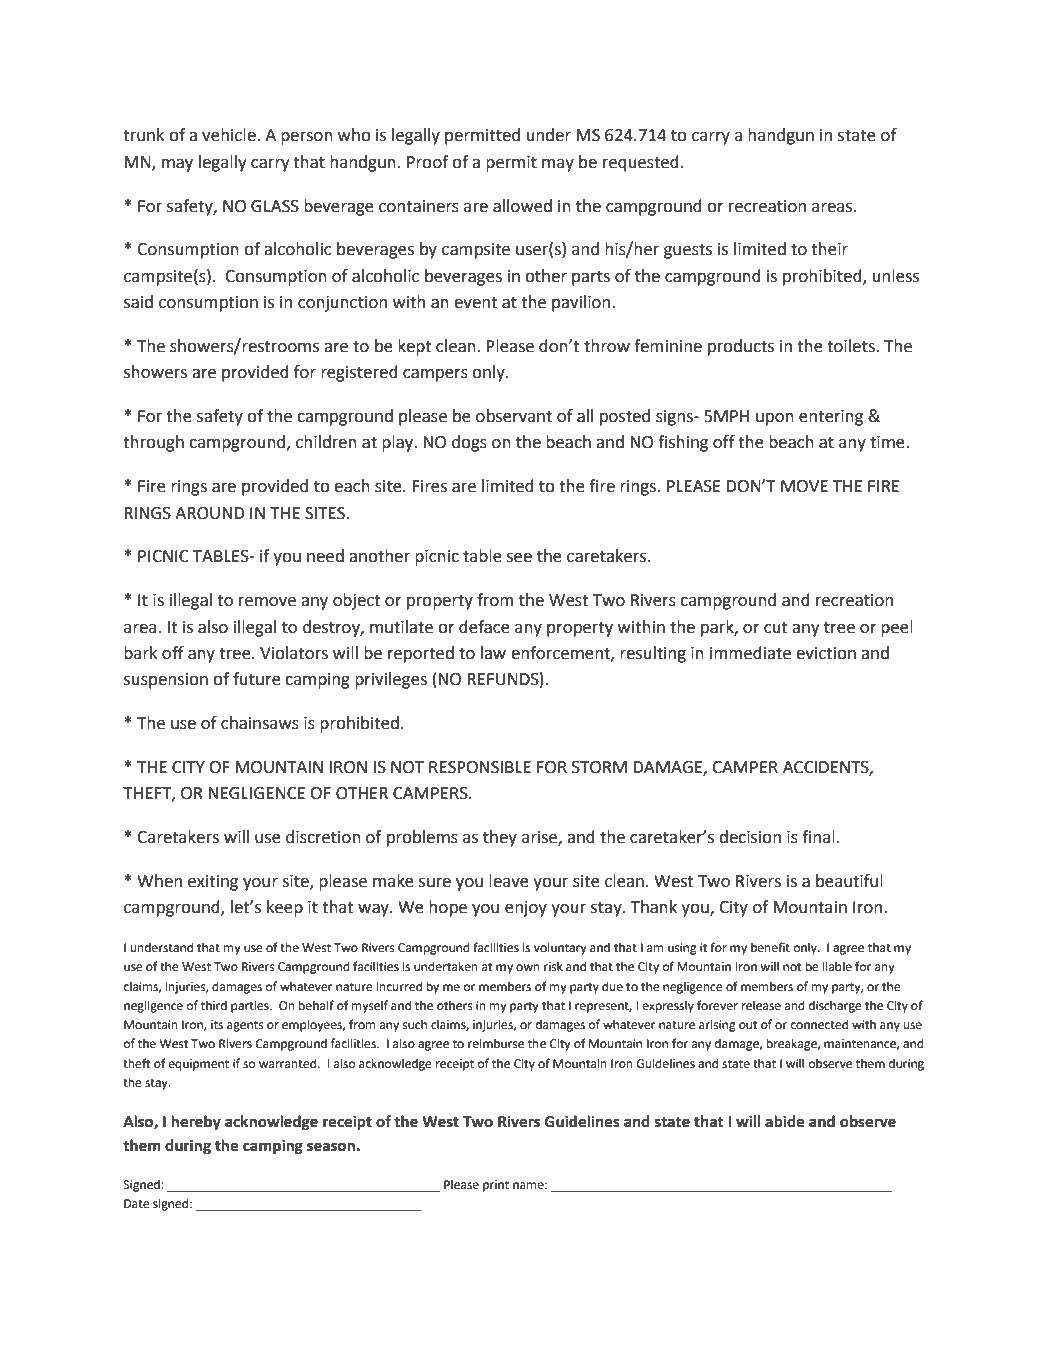  I want to click on hereby, so click(196, 1123).
